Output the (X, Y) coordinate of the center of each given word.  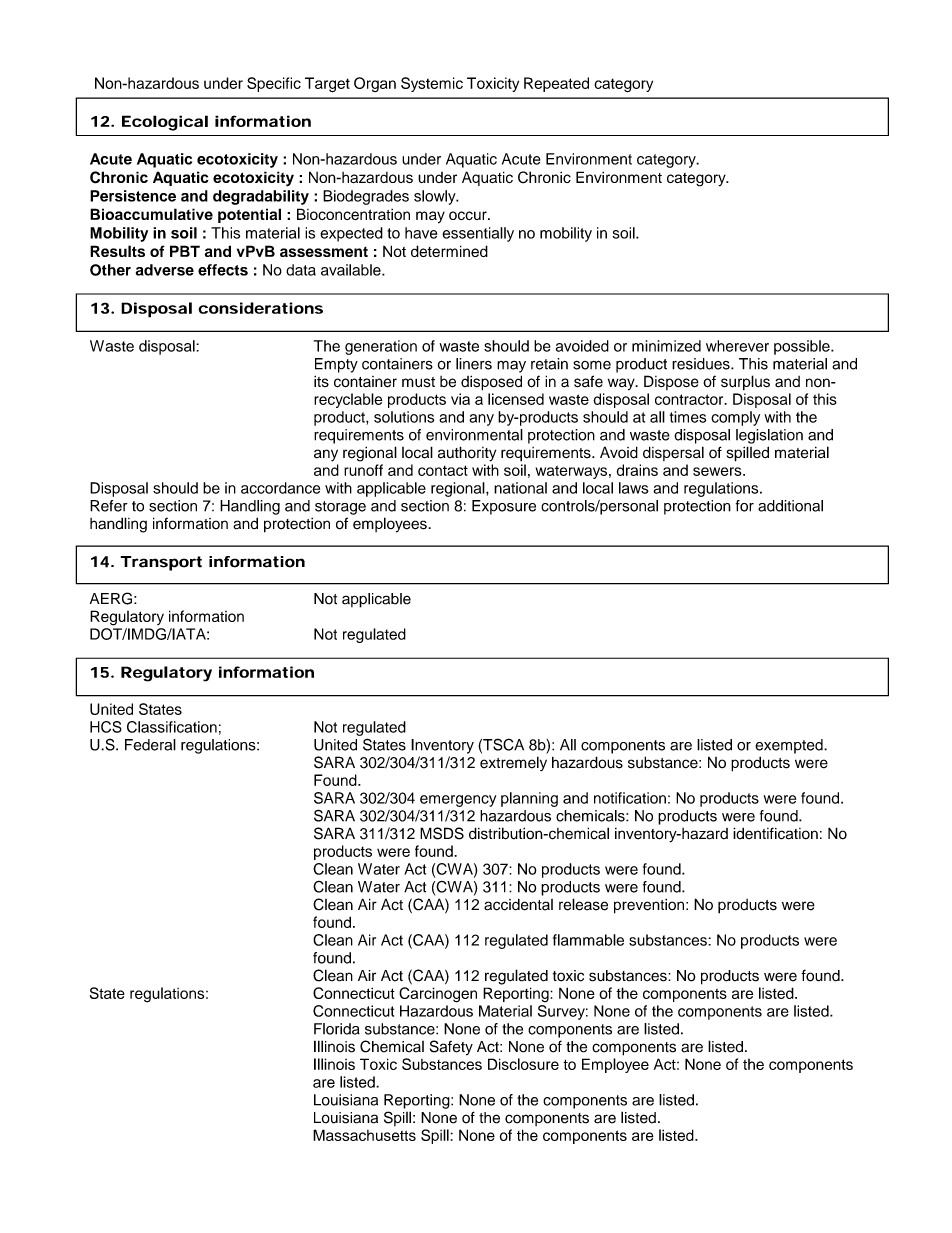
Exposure (504, 507)
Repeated (556, 84)
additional (790, 506)
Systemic (432, 84)
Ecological (165, 123)
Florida (337, 1029)
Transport (161, 563)
